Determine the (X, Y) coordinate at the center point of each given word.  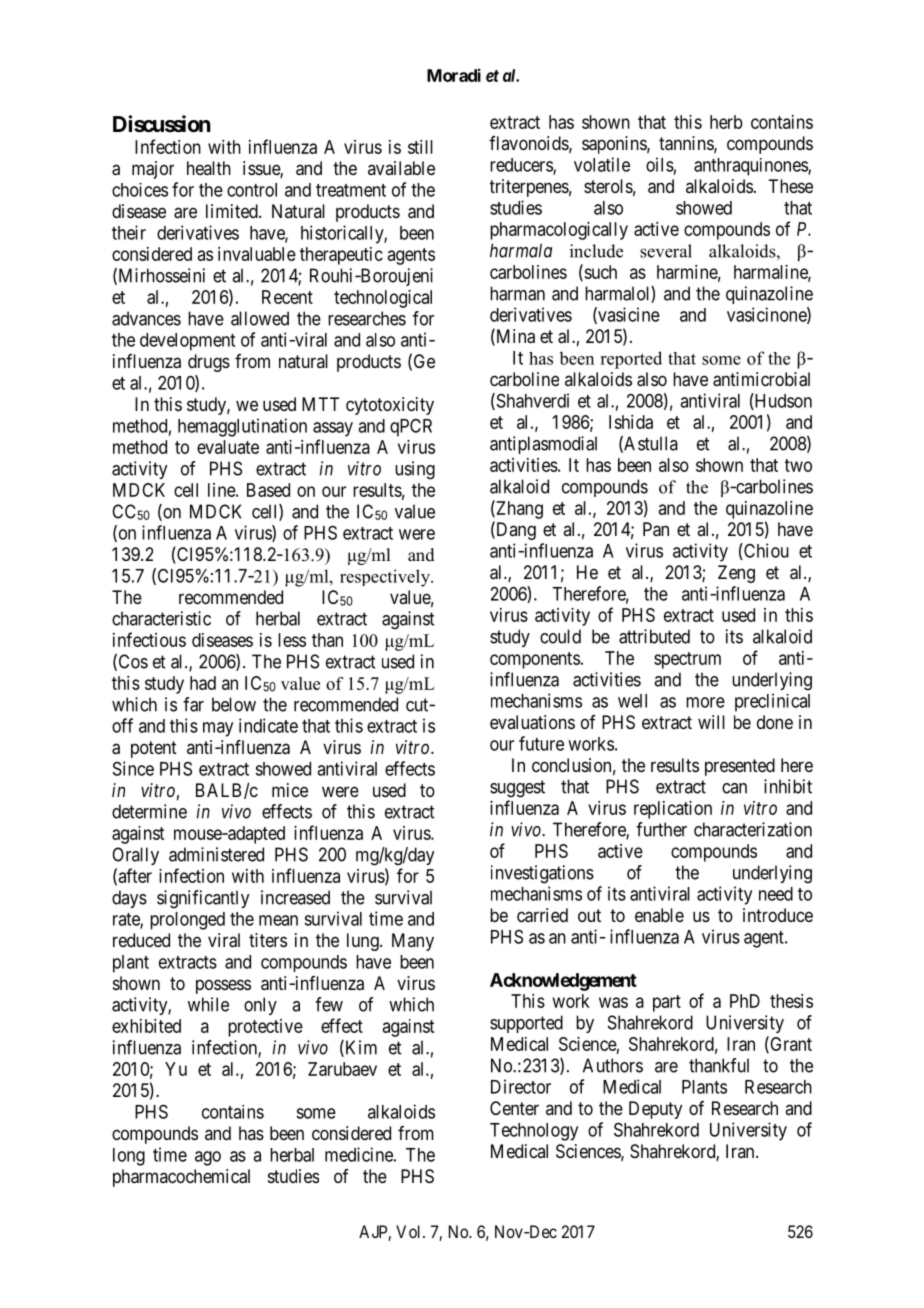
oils (660, 164)
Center (514, 1108)
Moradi (454, 75)
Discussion (162, 124)
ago (208, 1158)
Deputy (655, 1110)
